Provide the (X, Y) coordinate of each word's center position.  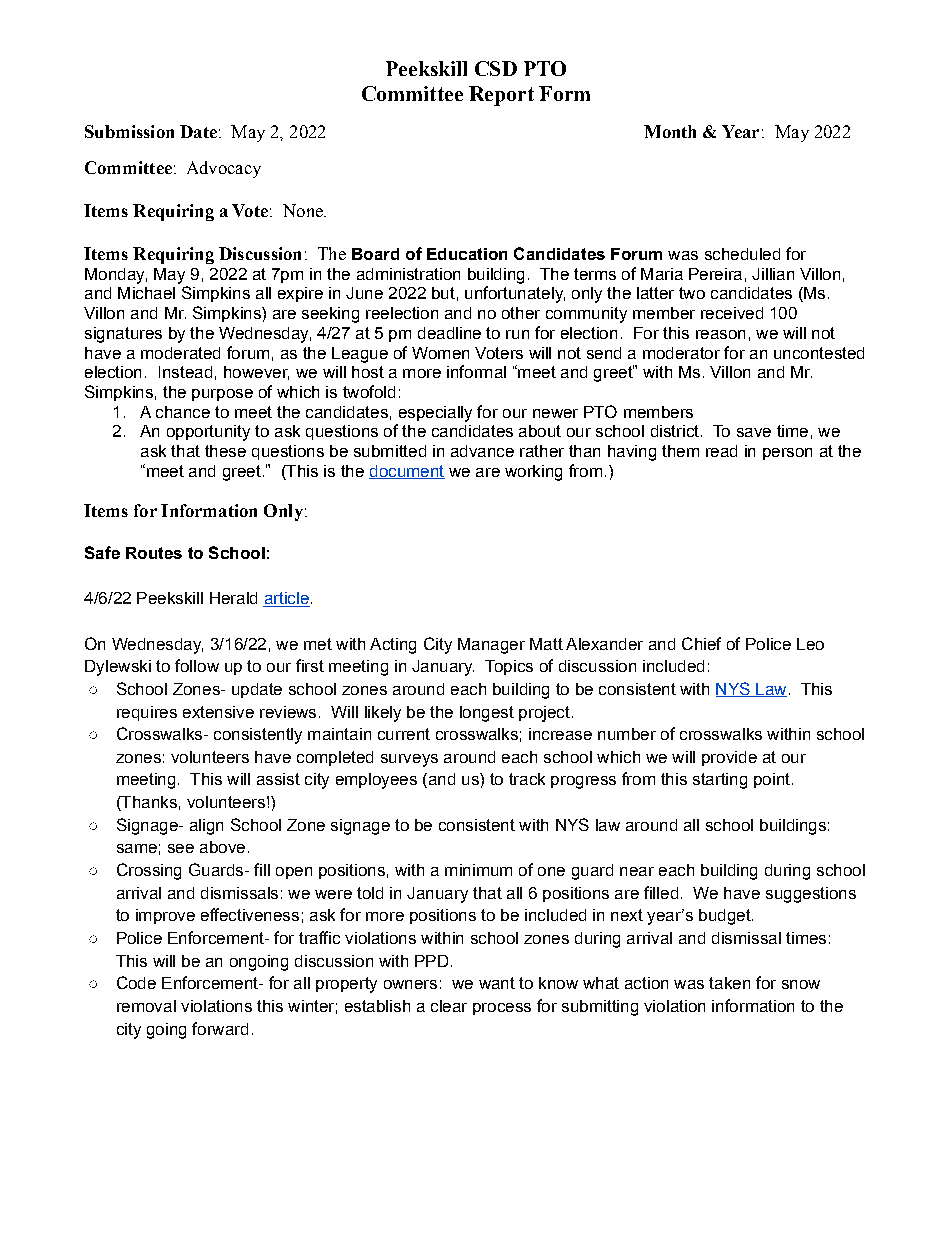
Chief (701, 643)
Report (501, 96)
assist (278, 779)
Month (670, 131)
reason (720, 334)
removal (146, 1006)
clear (449, 1006)
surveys (409, 760)
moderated (180, 353)
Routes (154, 553)
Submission (129, 131)
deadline (449, 333)
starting (720, 781)
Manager (491, 646)
